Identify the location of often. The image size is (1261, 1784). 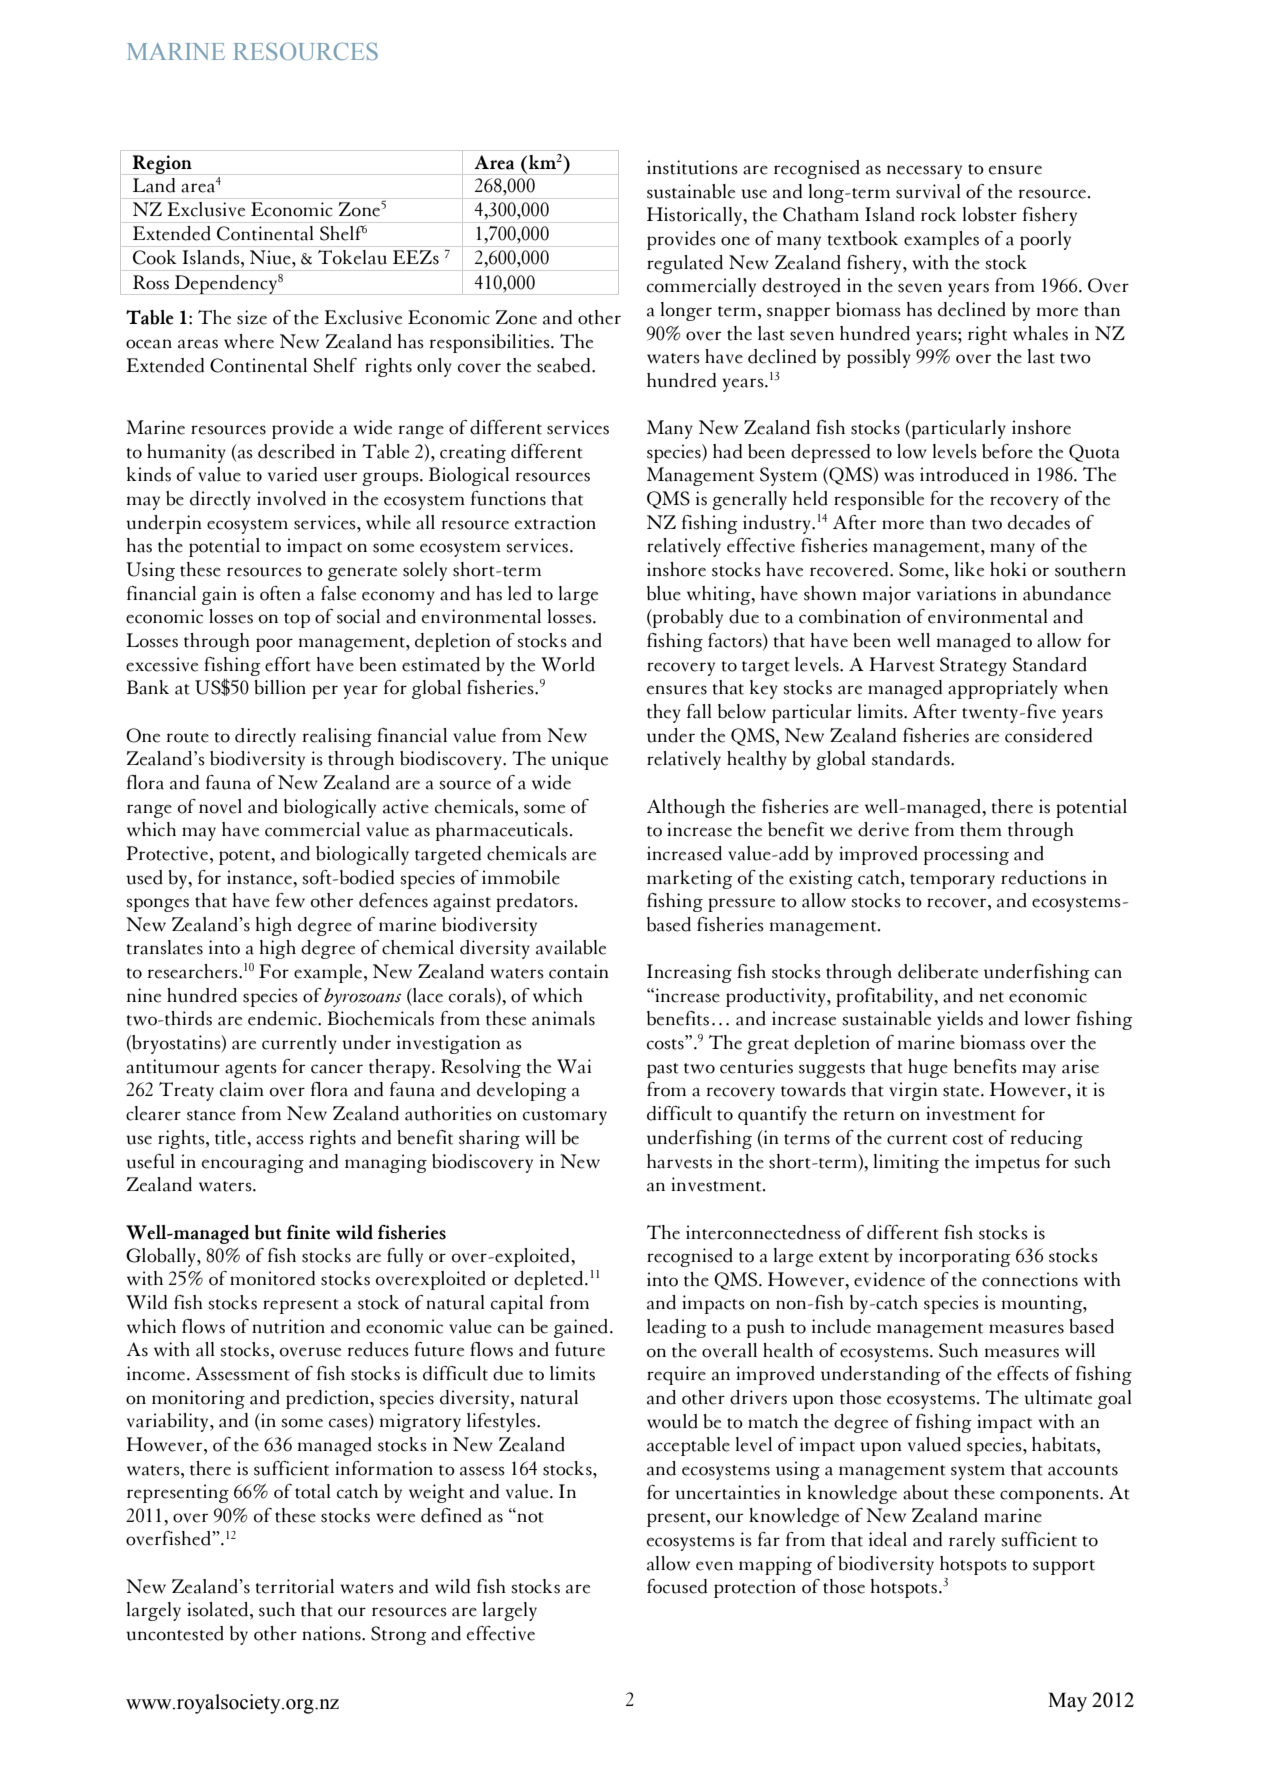
(280, 593).
